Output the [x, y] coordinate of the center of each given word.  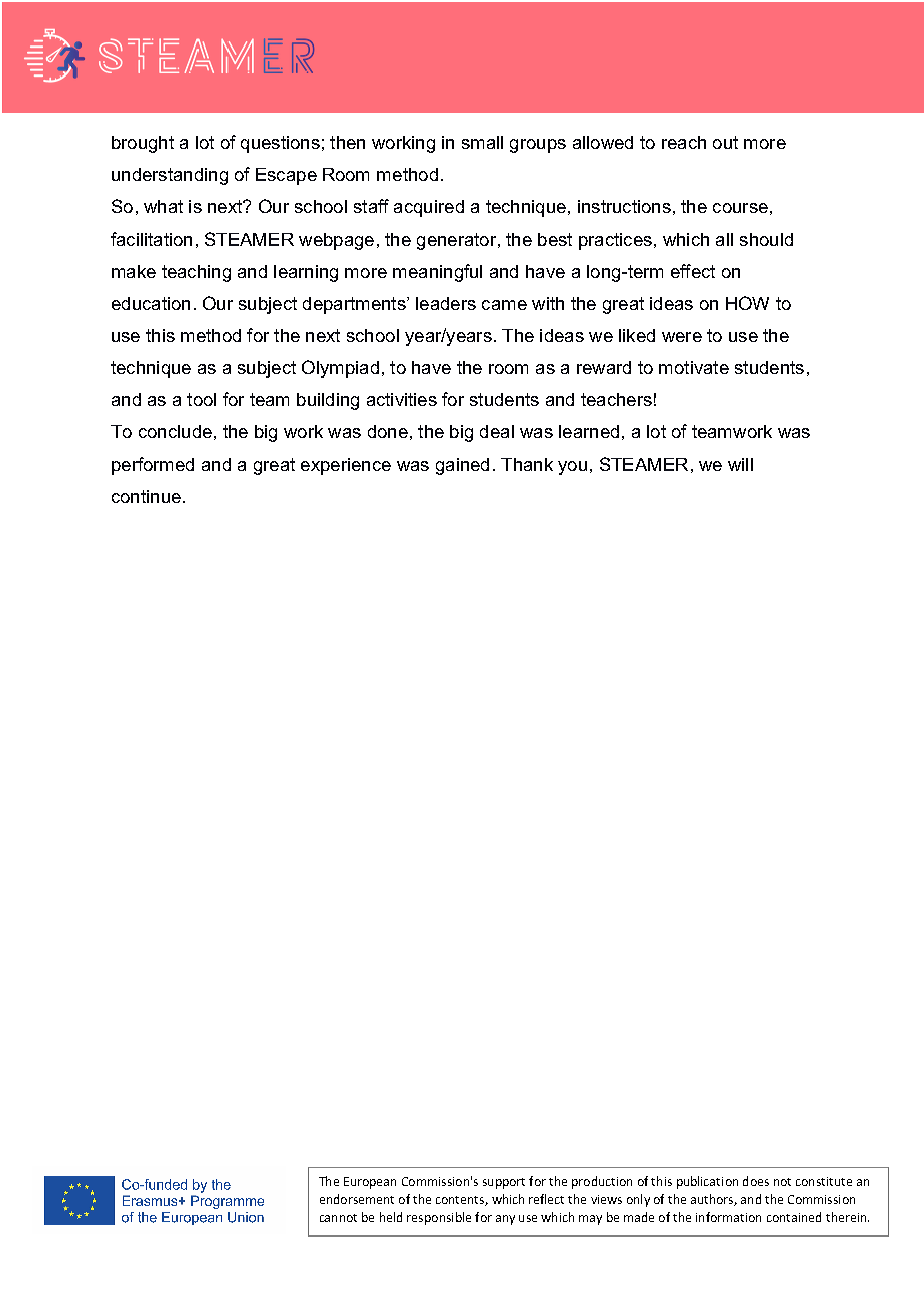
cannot [338, 1218]
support [504, 1183]
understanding [170, 176]
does [756, 1181]
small [482, 142]
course [740, 208]
